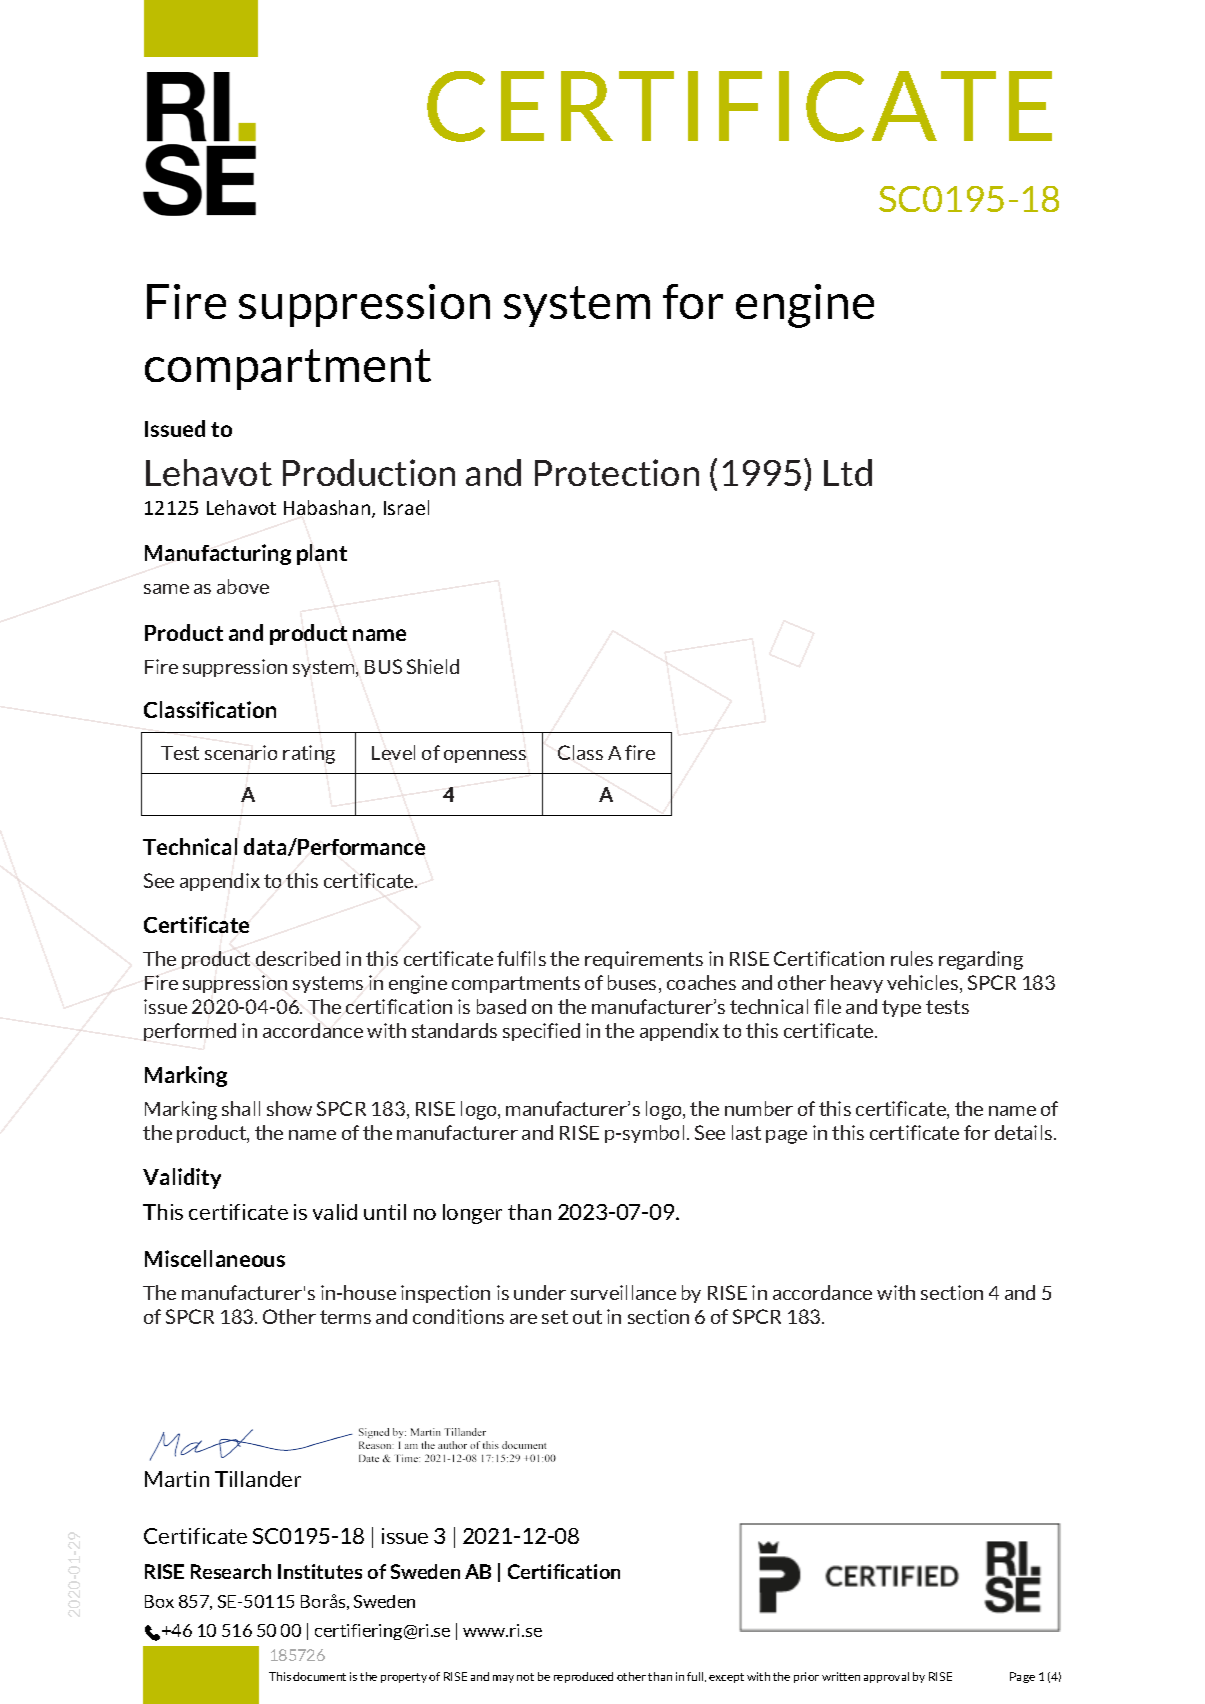 This page has width=1205, height=1704. Describe the element at coordinates (617, 472) in the page. I see `Protection` at that location.
